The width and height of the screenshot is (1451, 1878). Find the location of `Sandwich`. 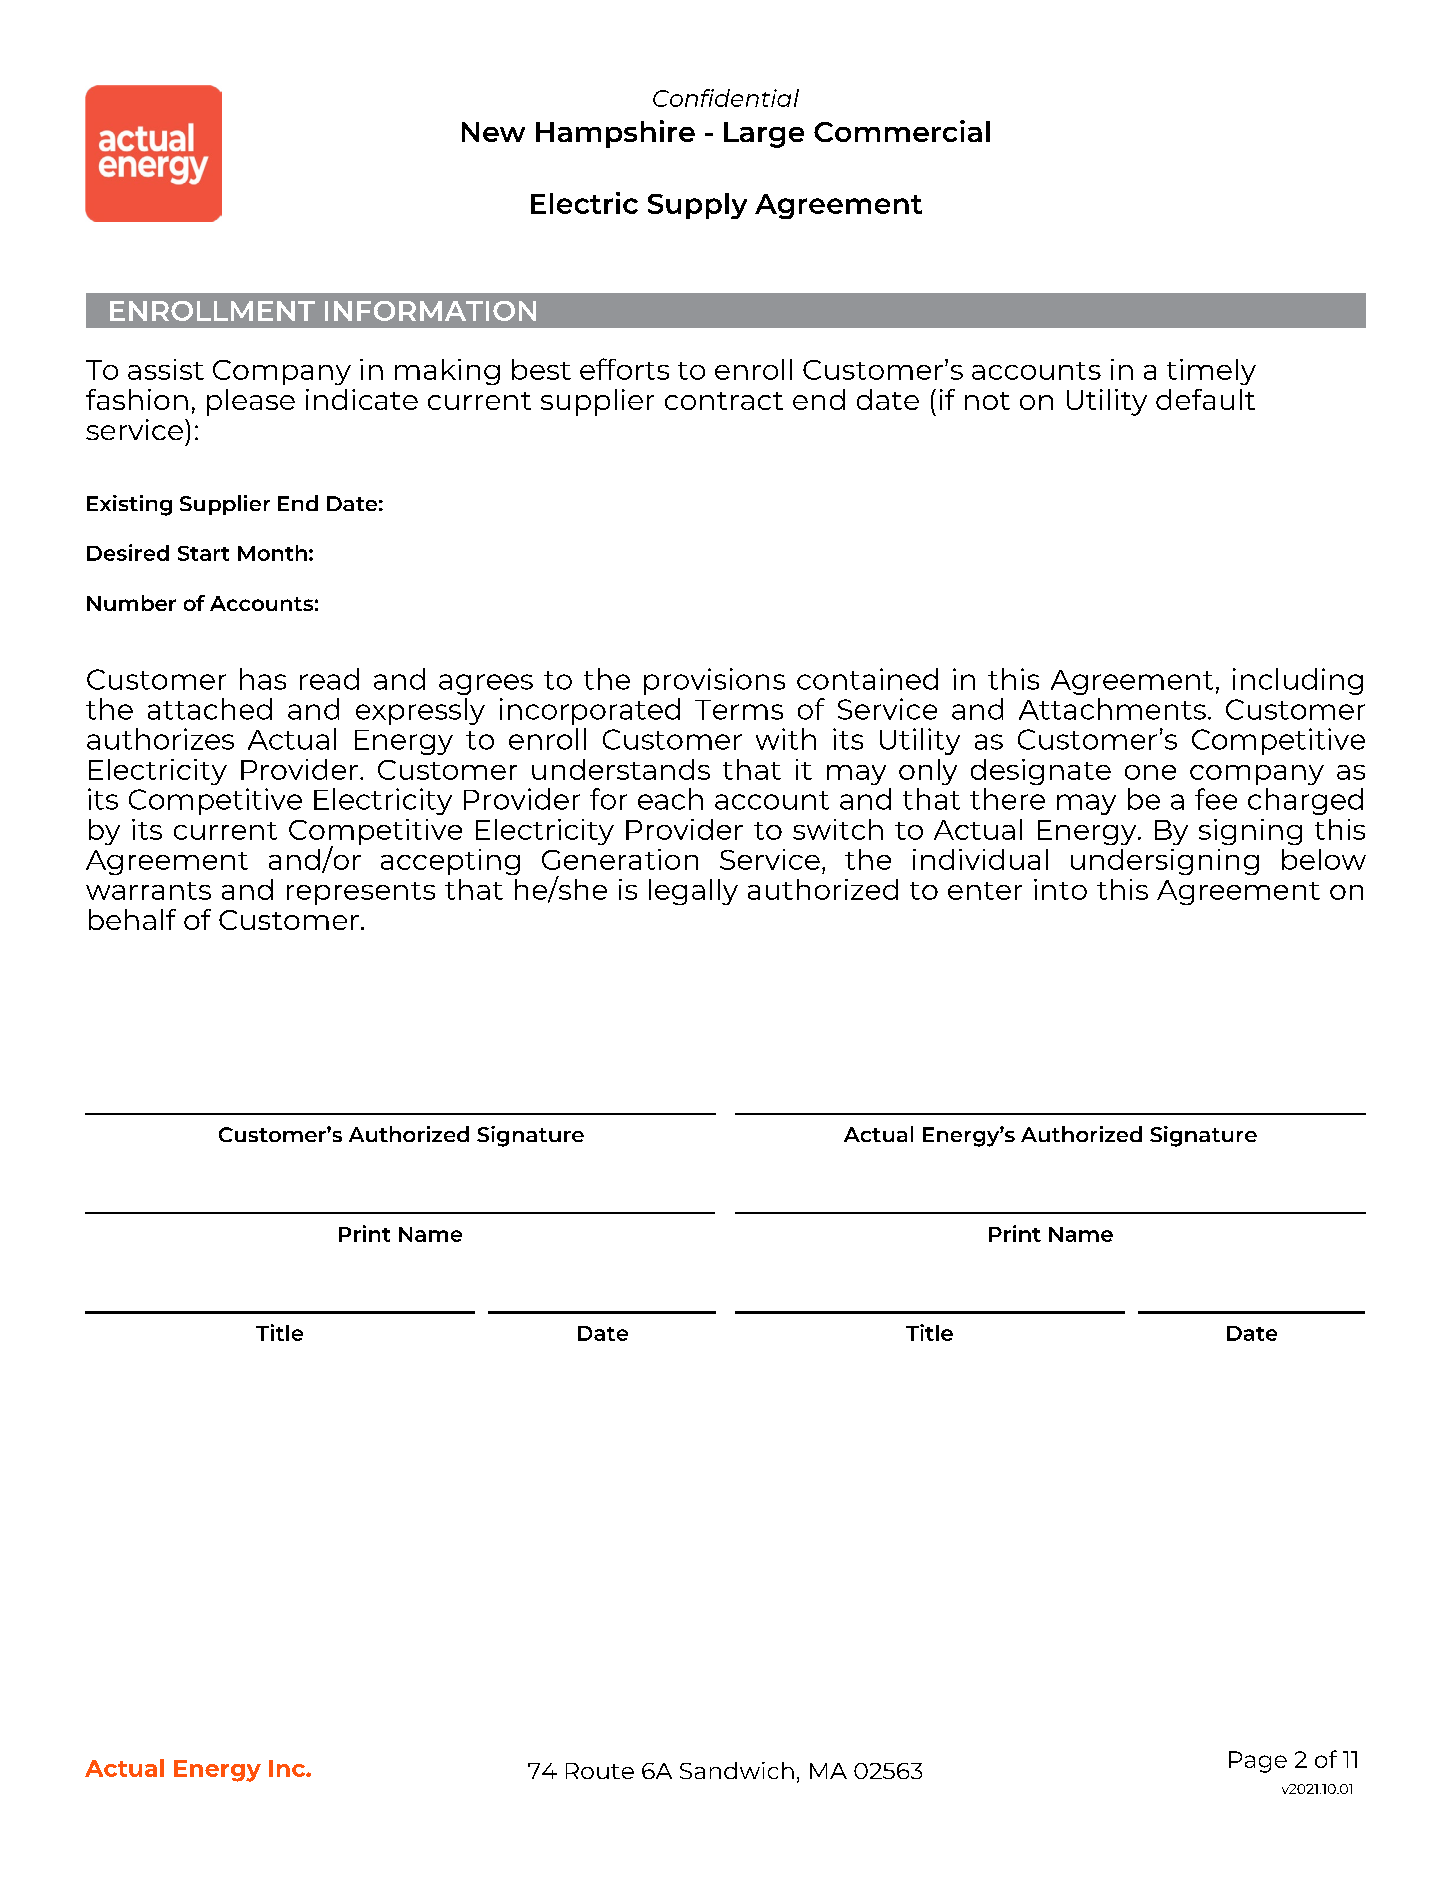

Sandwich is located at coordinates (737, 1770).
